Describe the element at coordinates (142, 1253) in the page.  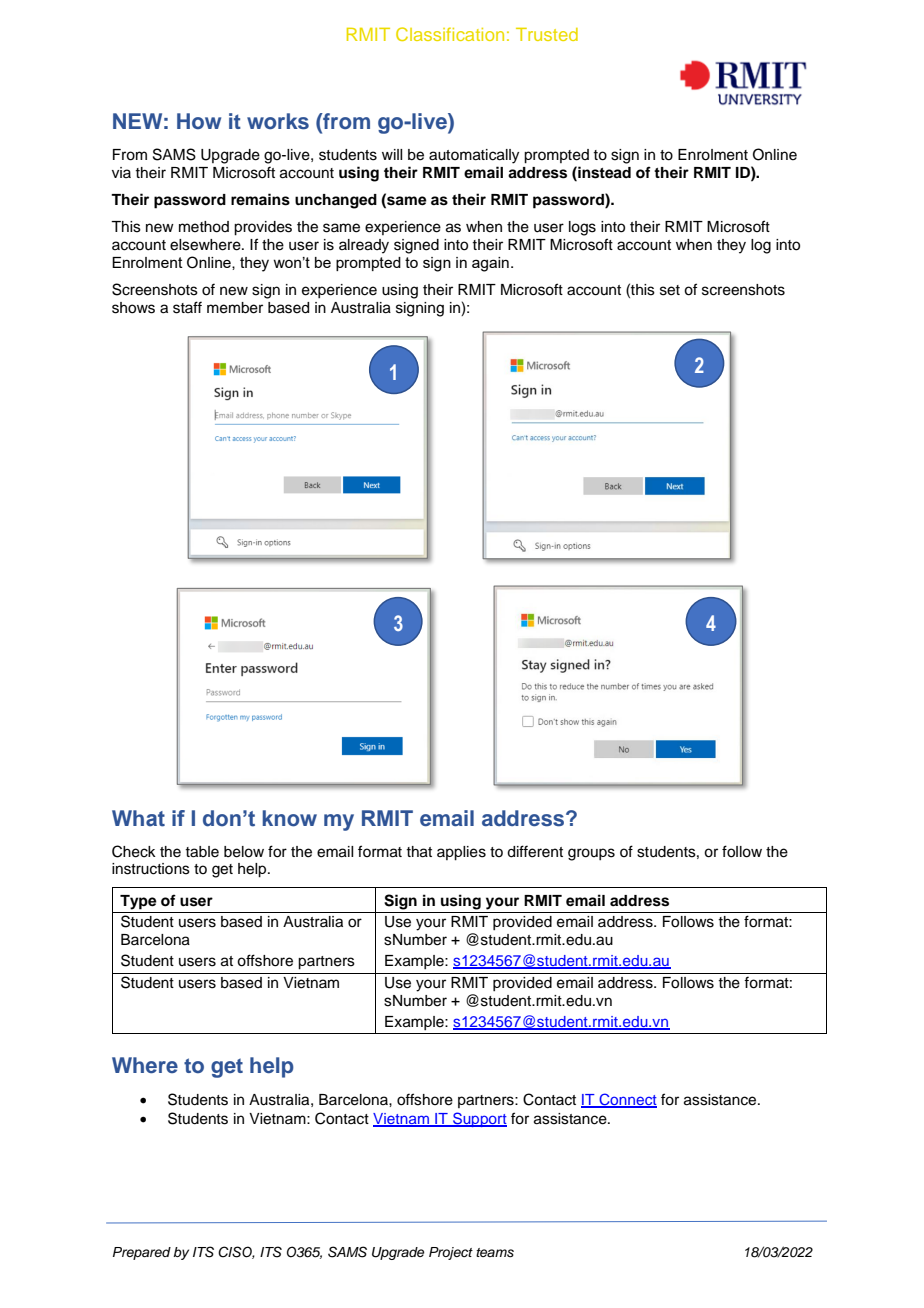
I see `Prepared` at that location.
